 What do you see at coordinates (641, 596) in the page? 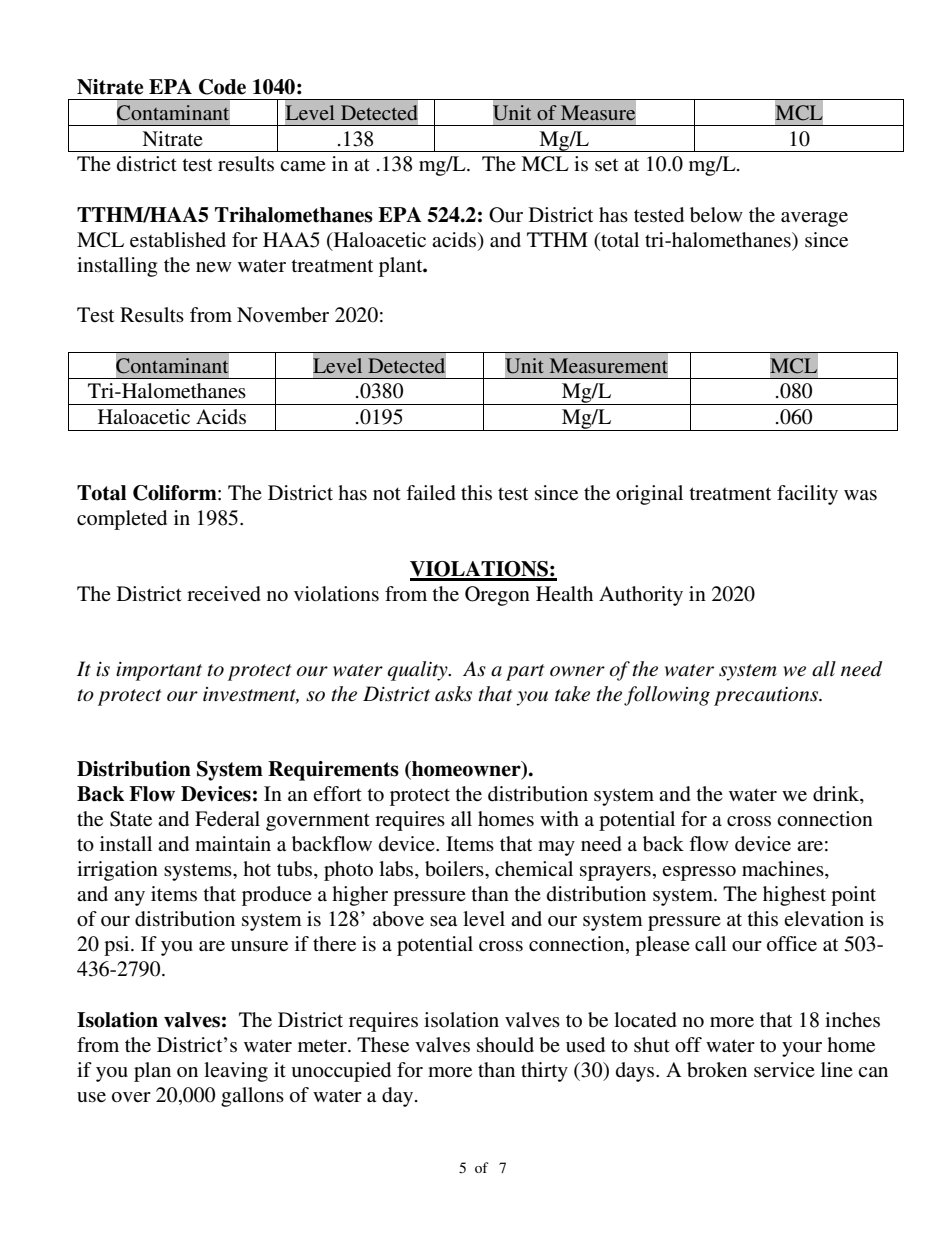
I see `Authority` at bounding box center [641, 596].
